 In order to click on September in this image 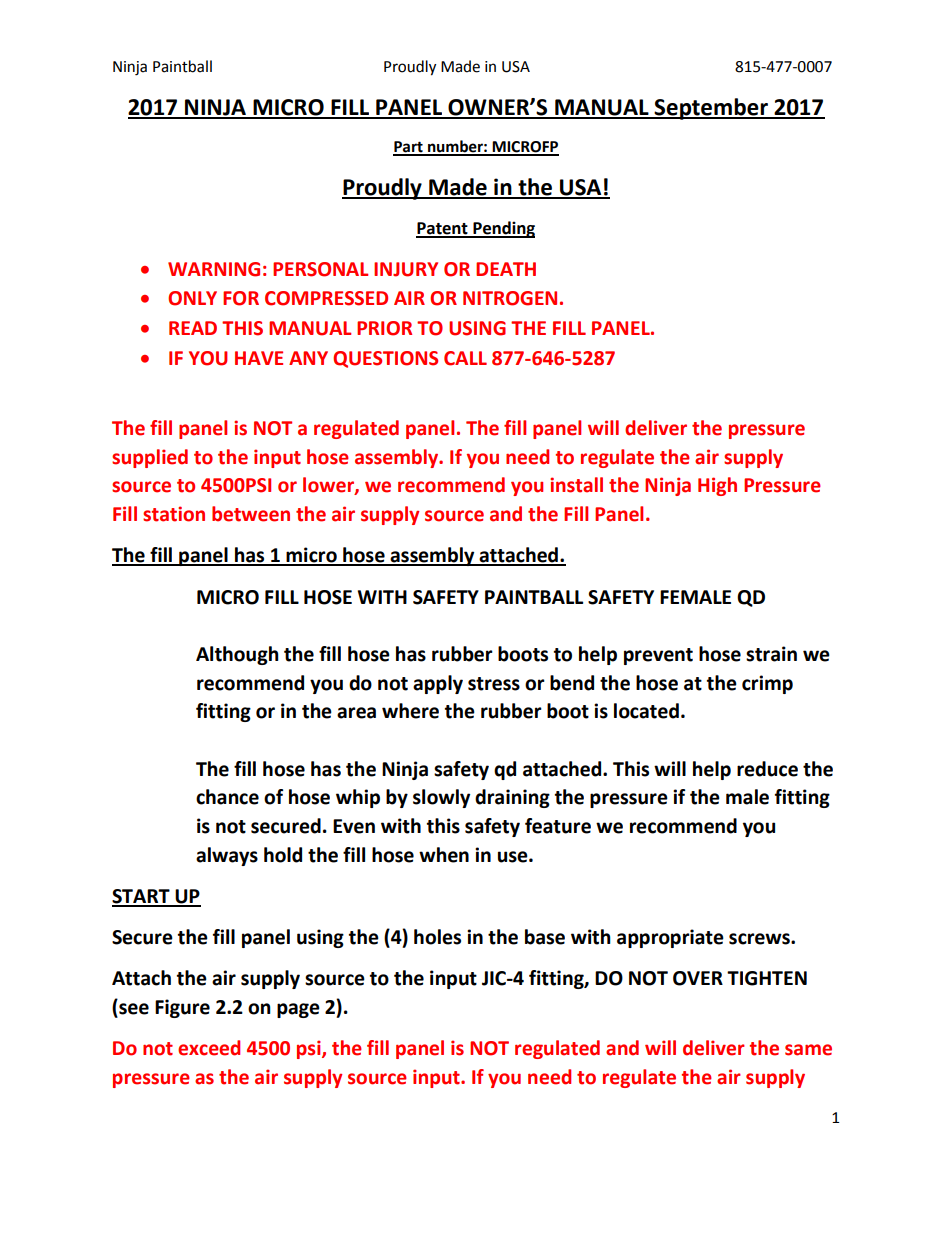, I will do `click(711, 109)`.
